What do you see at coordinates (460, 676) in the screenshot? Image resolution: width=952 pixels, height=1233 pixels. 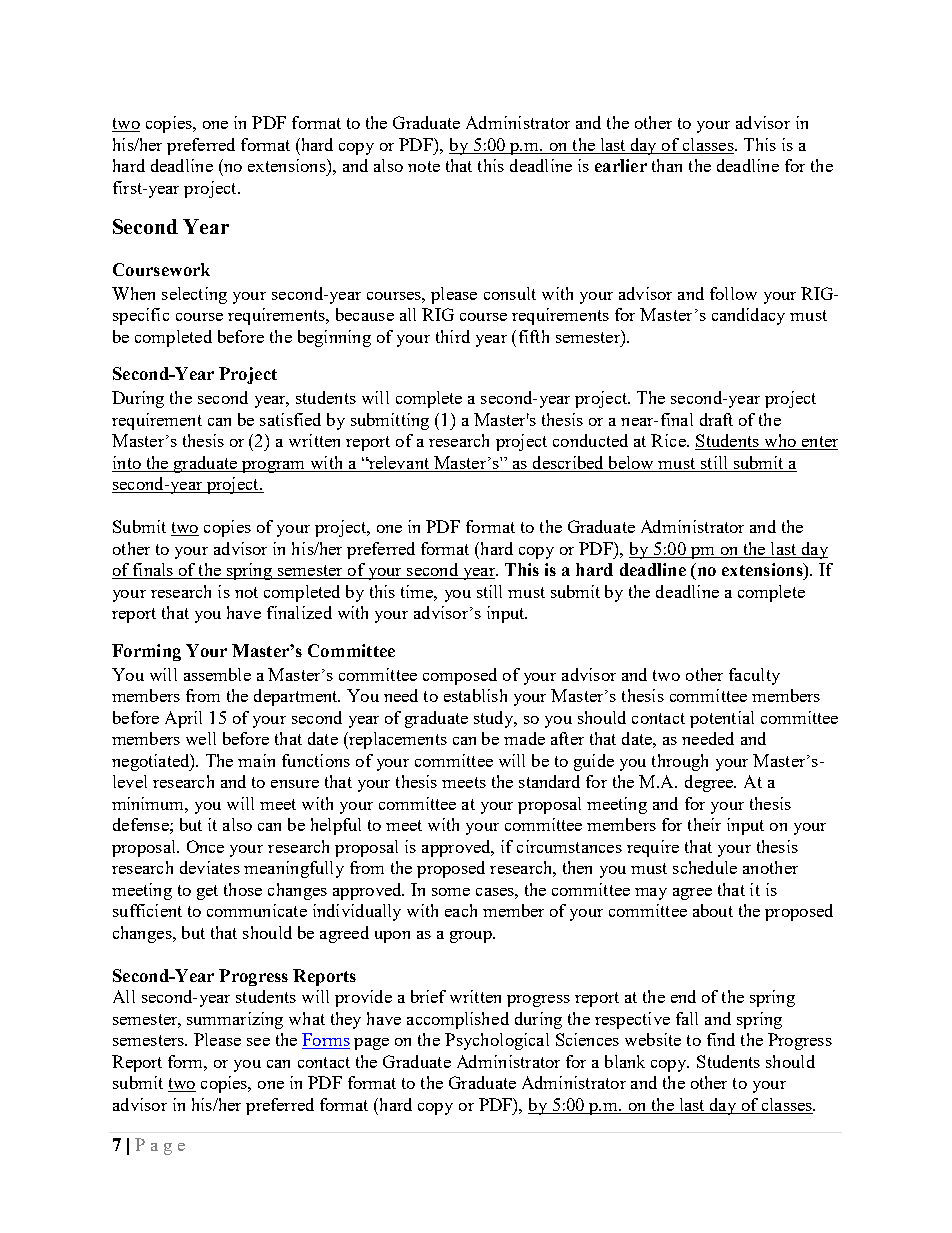 I see `composed` at bounding box center [460, 676].
